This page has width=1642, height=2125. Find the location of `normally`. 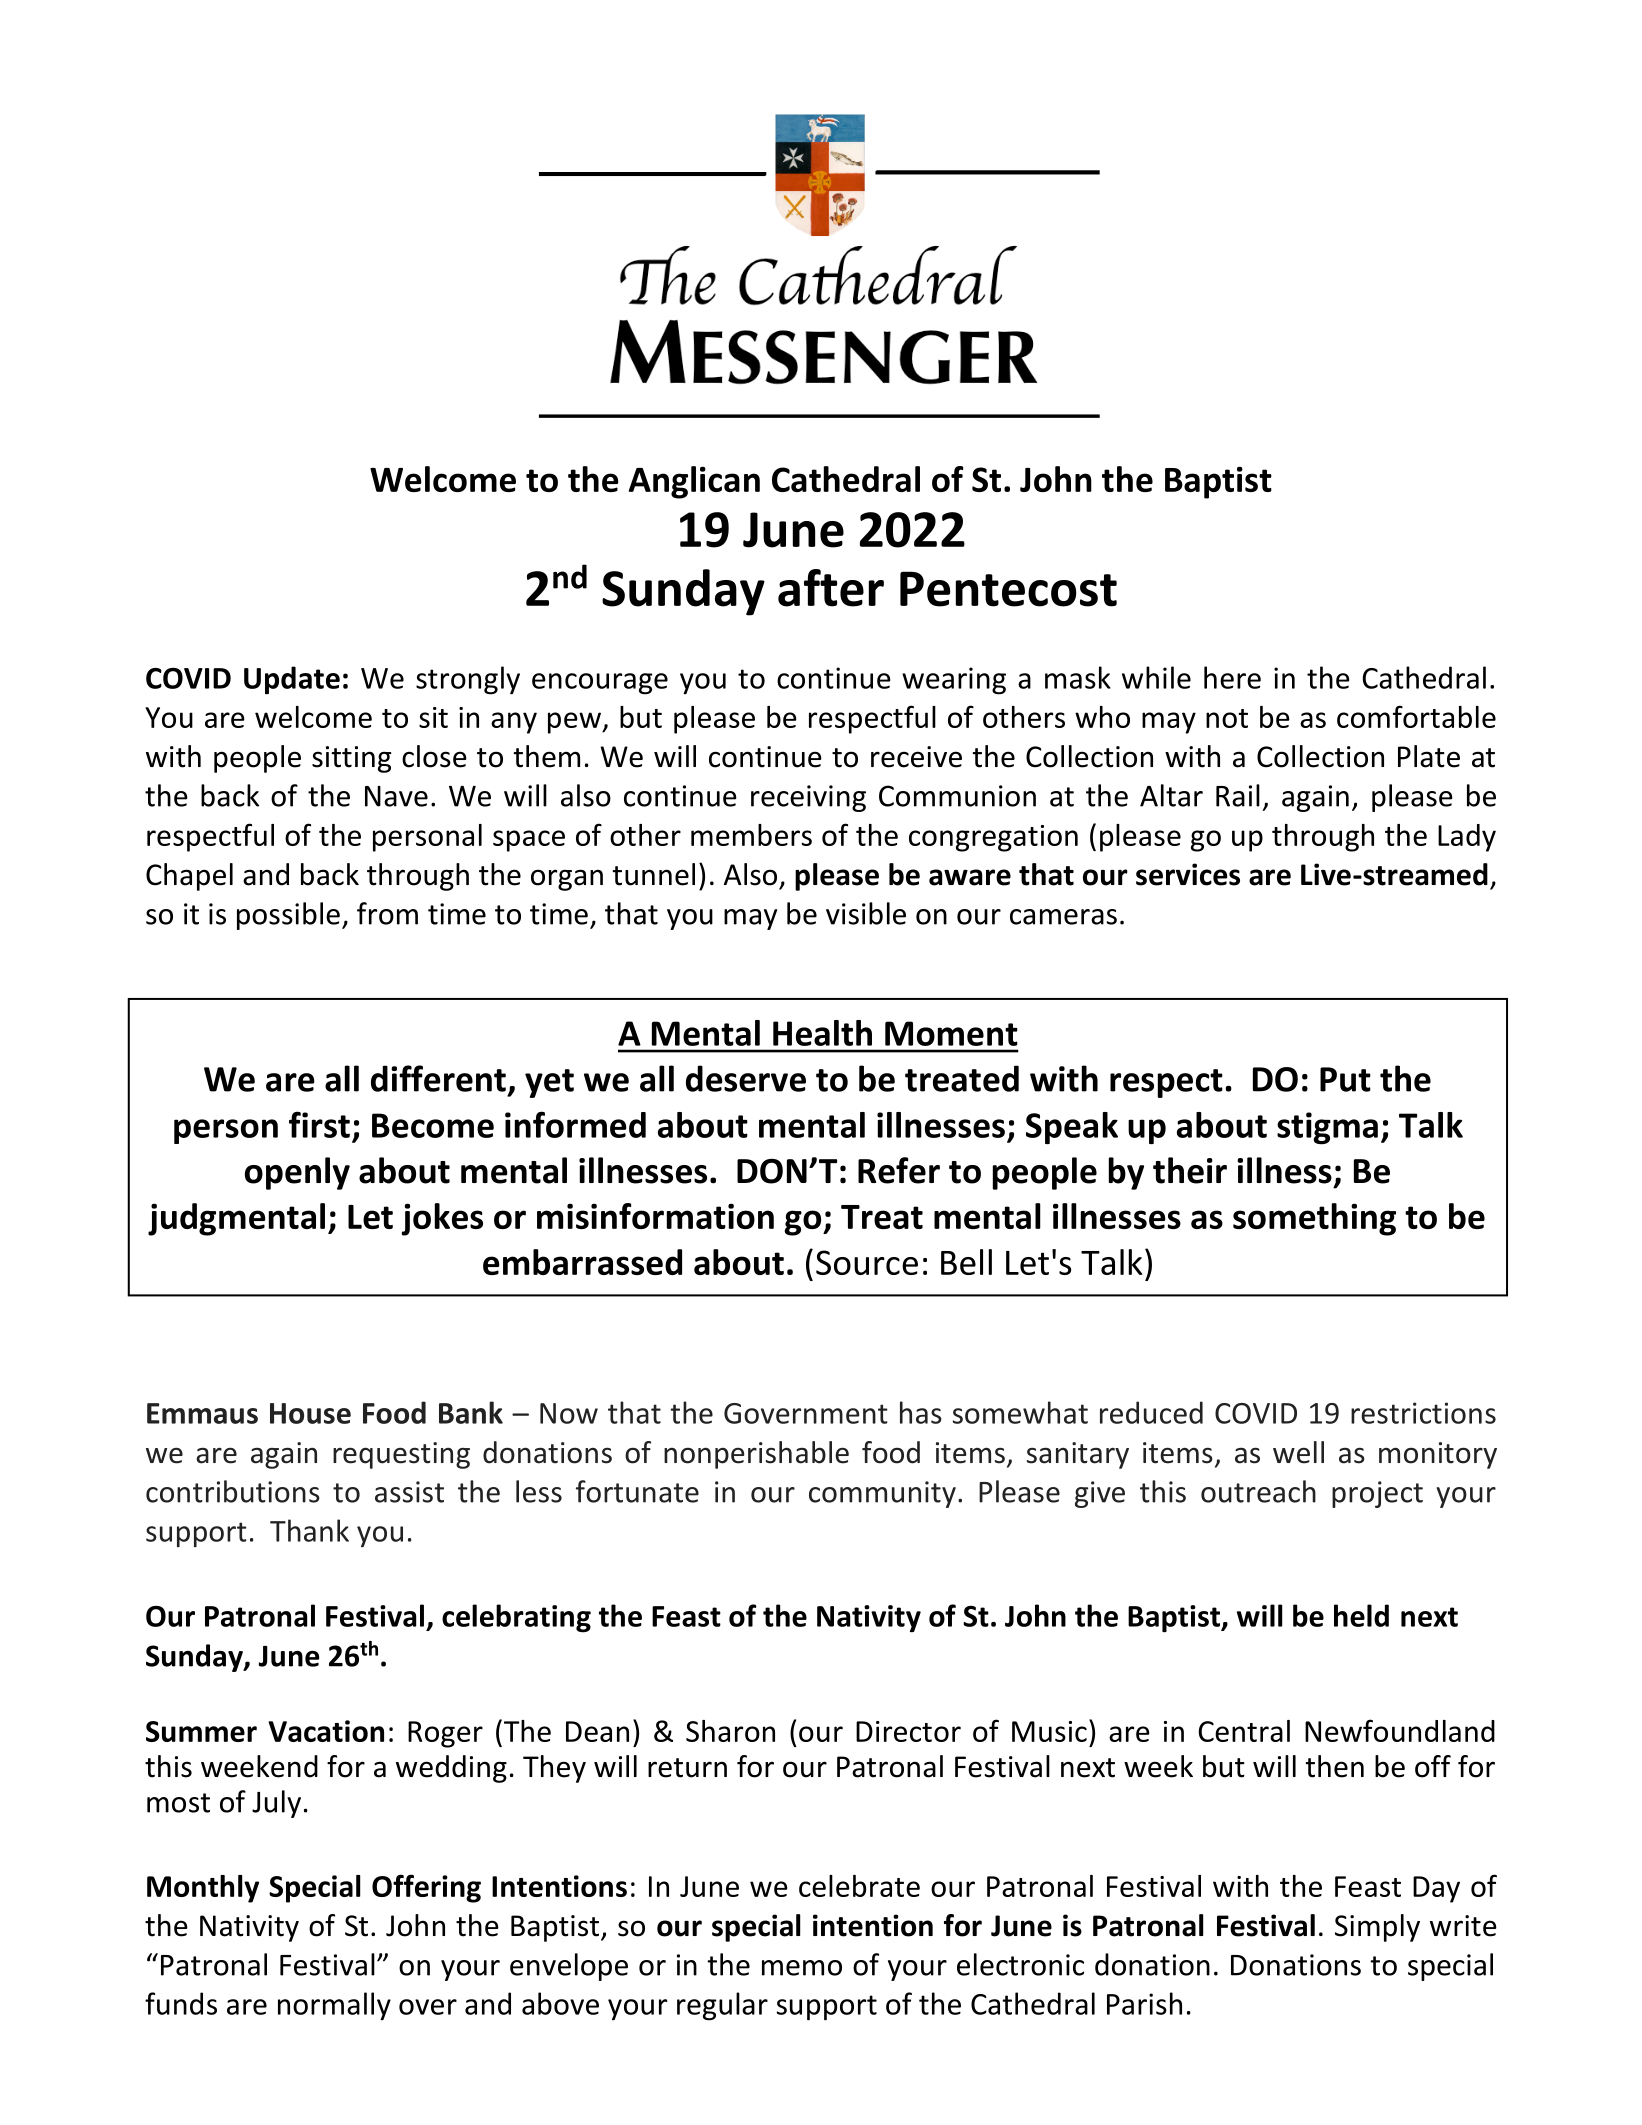

normally is located at coordinates (334, 2006).
